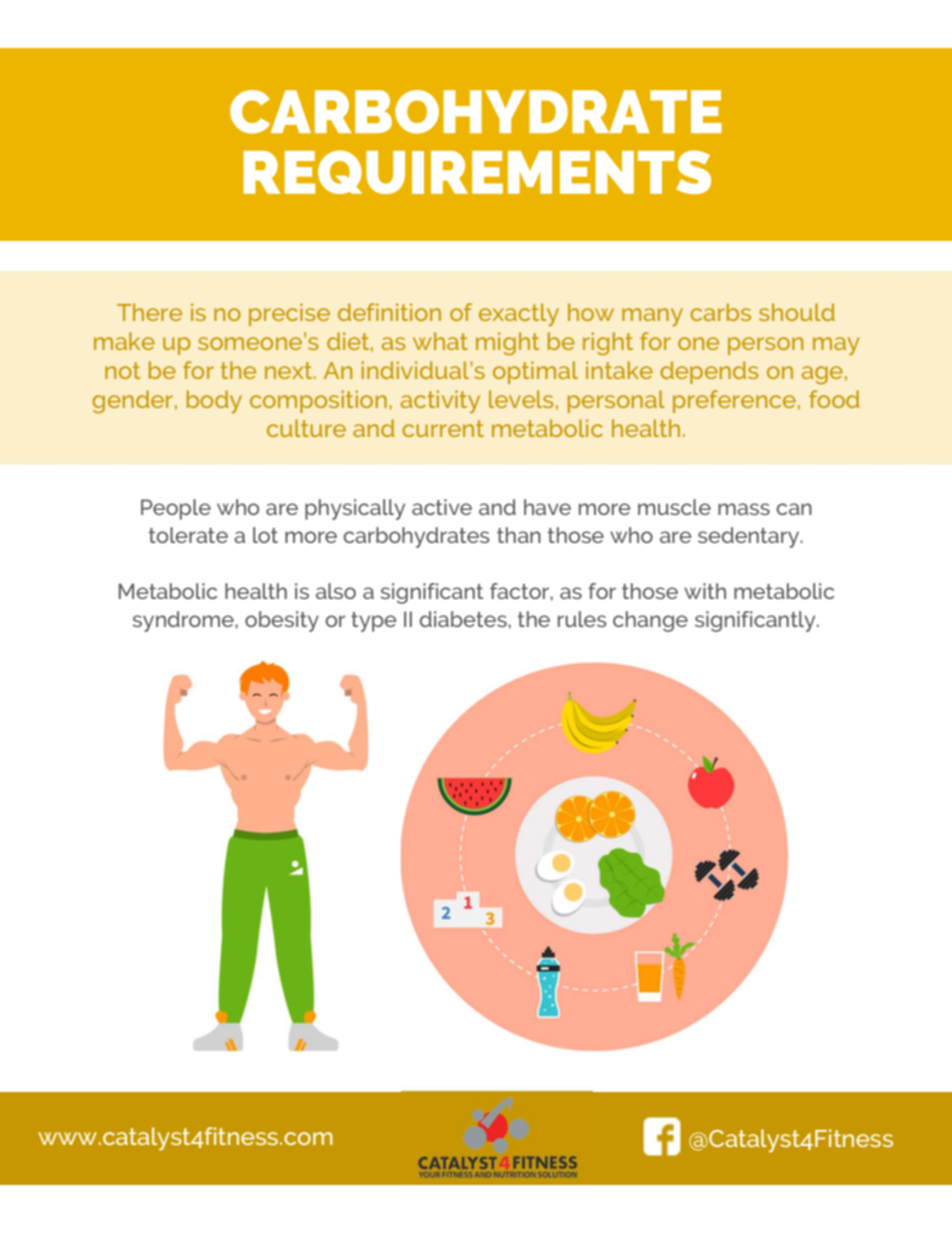 Image resolution: width=952 pixels, height=1233 pixels. Describe the element at coordinates (214, 402) in the image. I see `body` at that location.
